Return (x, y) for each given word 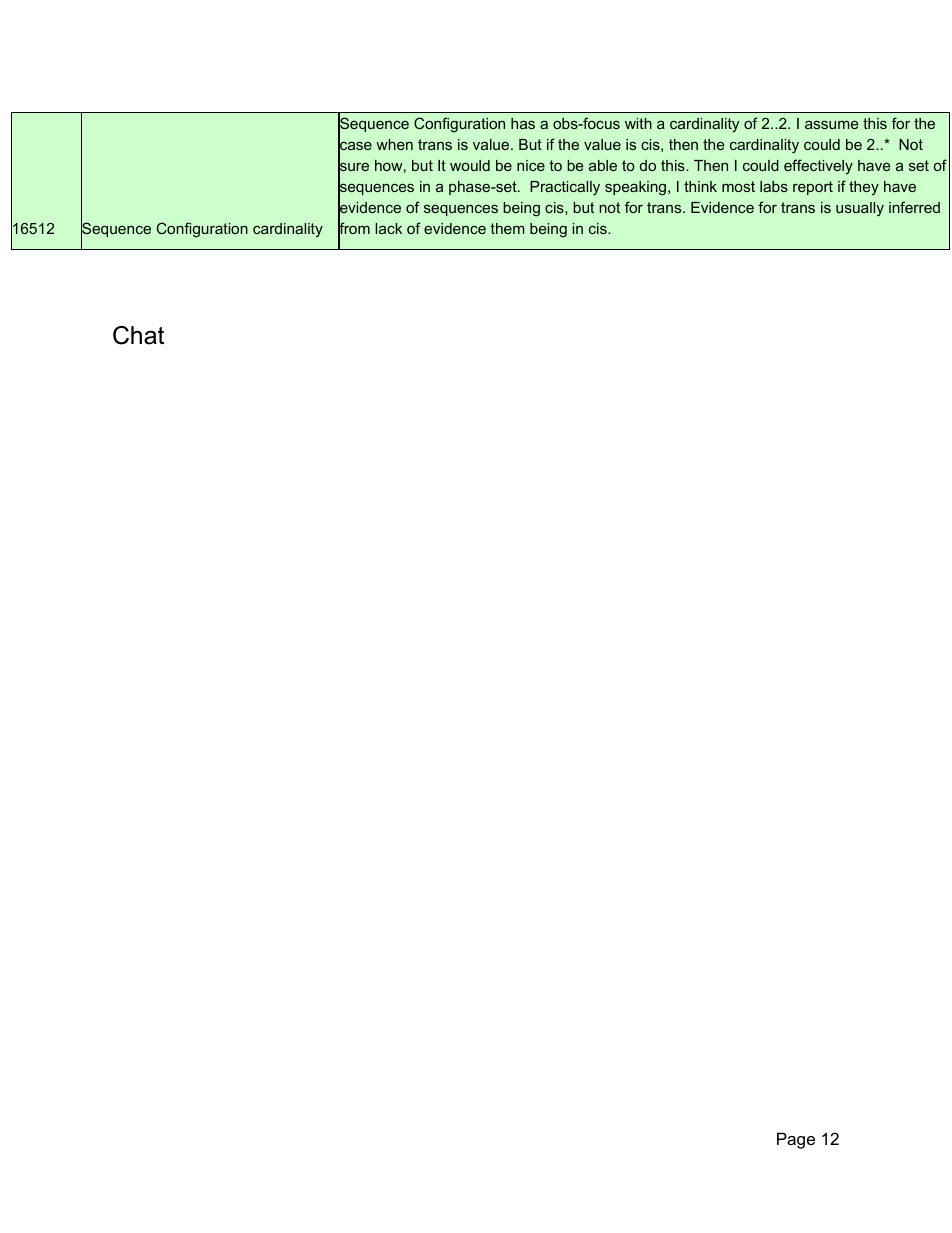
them (507, 228)
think (700, 186)
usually (860, 209)
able (603, 165)
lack (388, 228)
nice (531, 165)
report (813, 188)
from (354, 229)
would (470, 165)
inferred (914, 207)
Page (796, 1140)
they (864, 188)
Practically (565, 188)
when (394, 144)
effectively (818, 166)
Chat (138, 335)
